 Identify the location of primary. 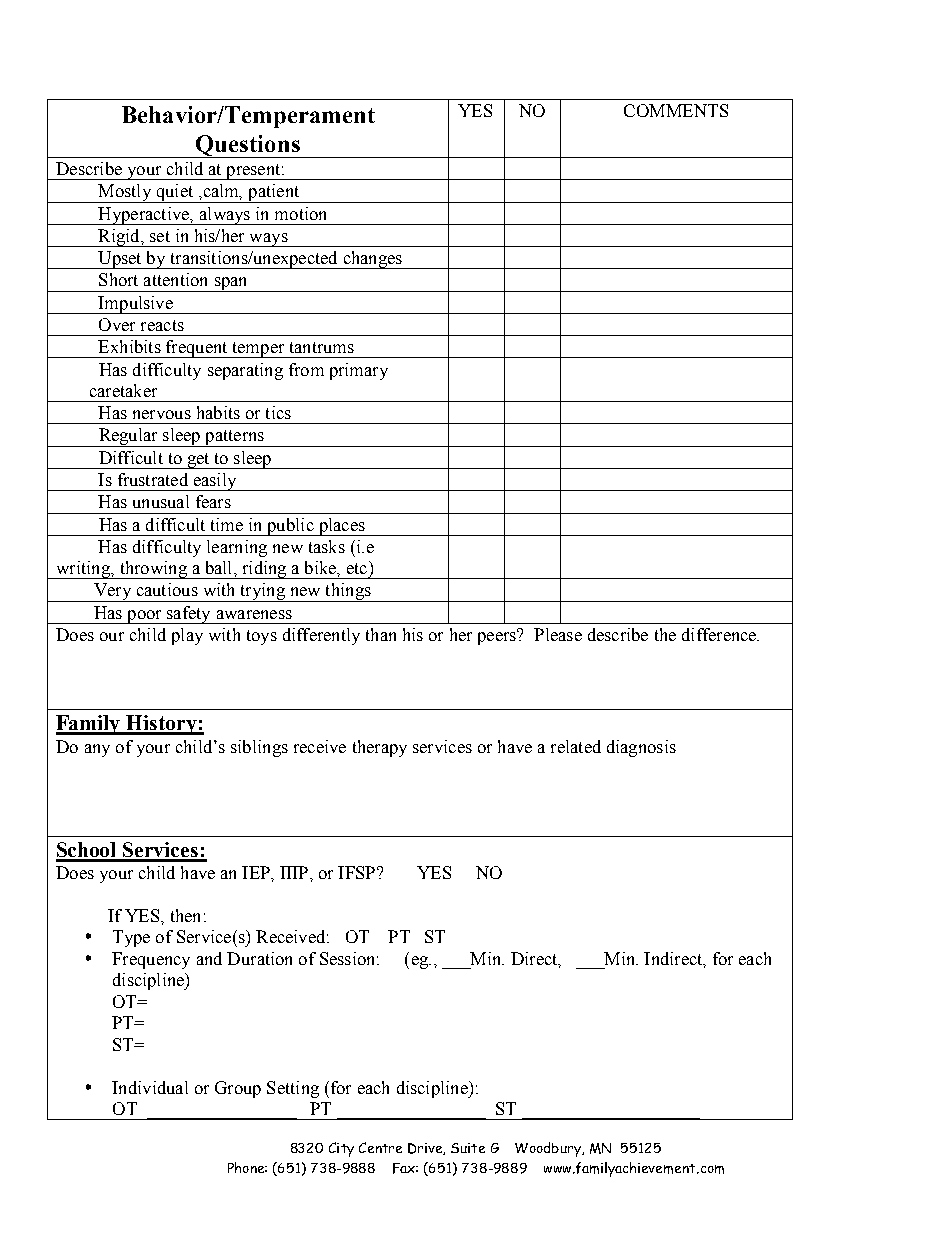
(359, 371).
